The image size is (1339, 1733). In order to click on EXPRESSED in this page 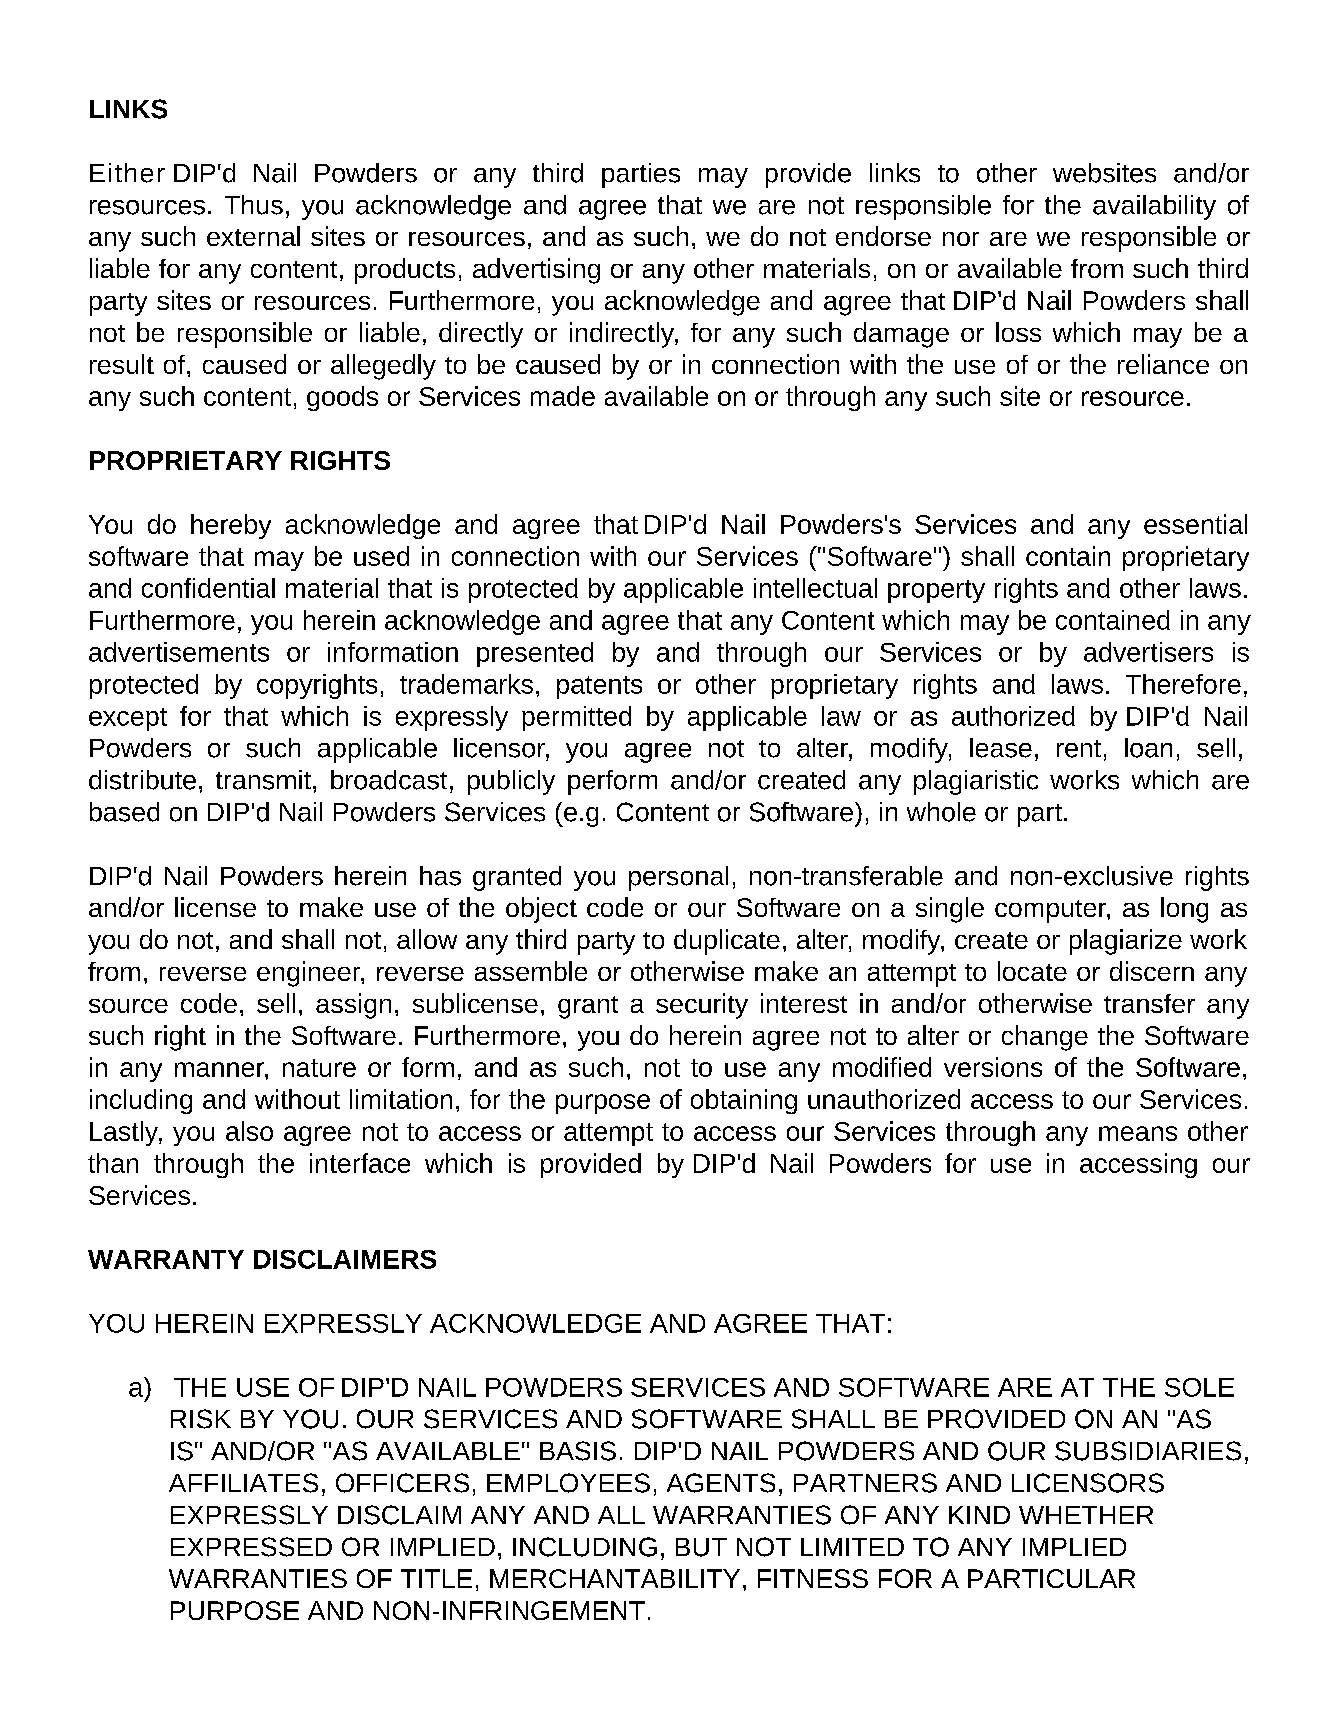, I will do `click(251, 1547)`.
